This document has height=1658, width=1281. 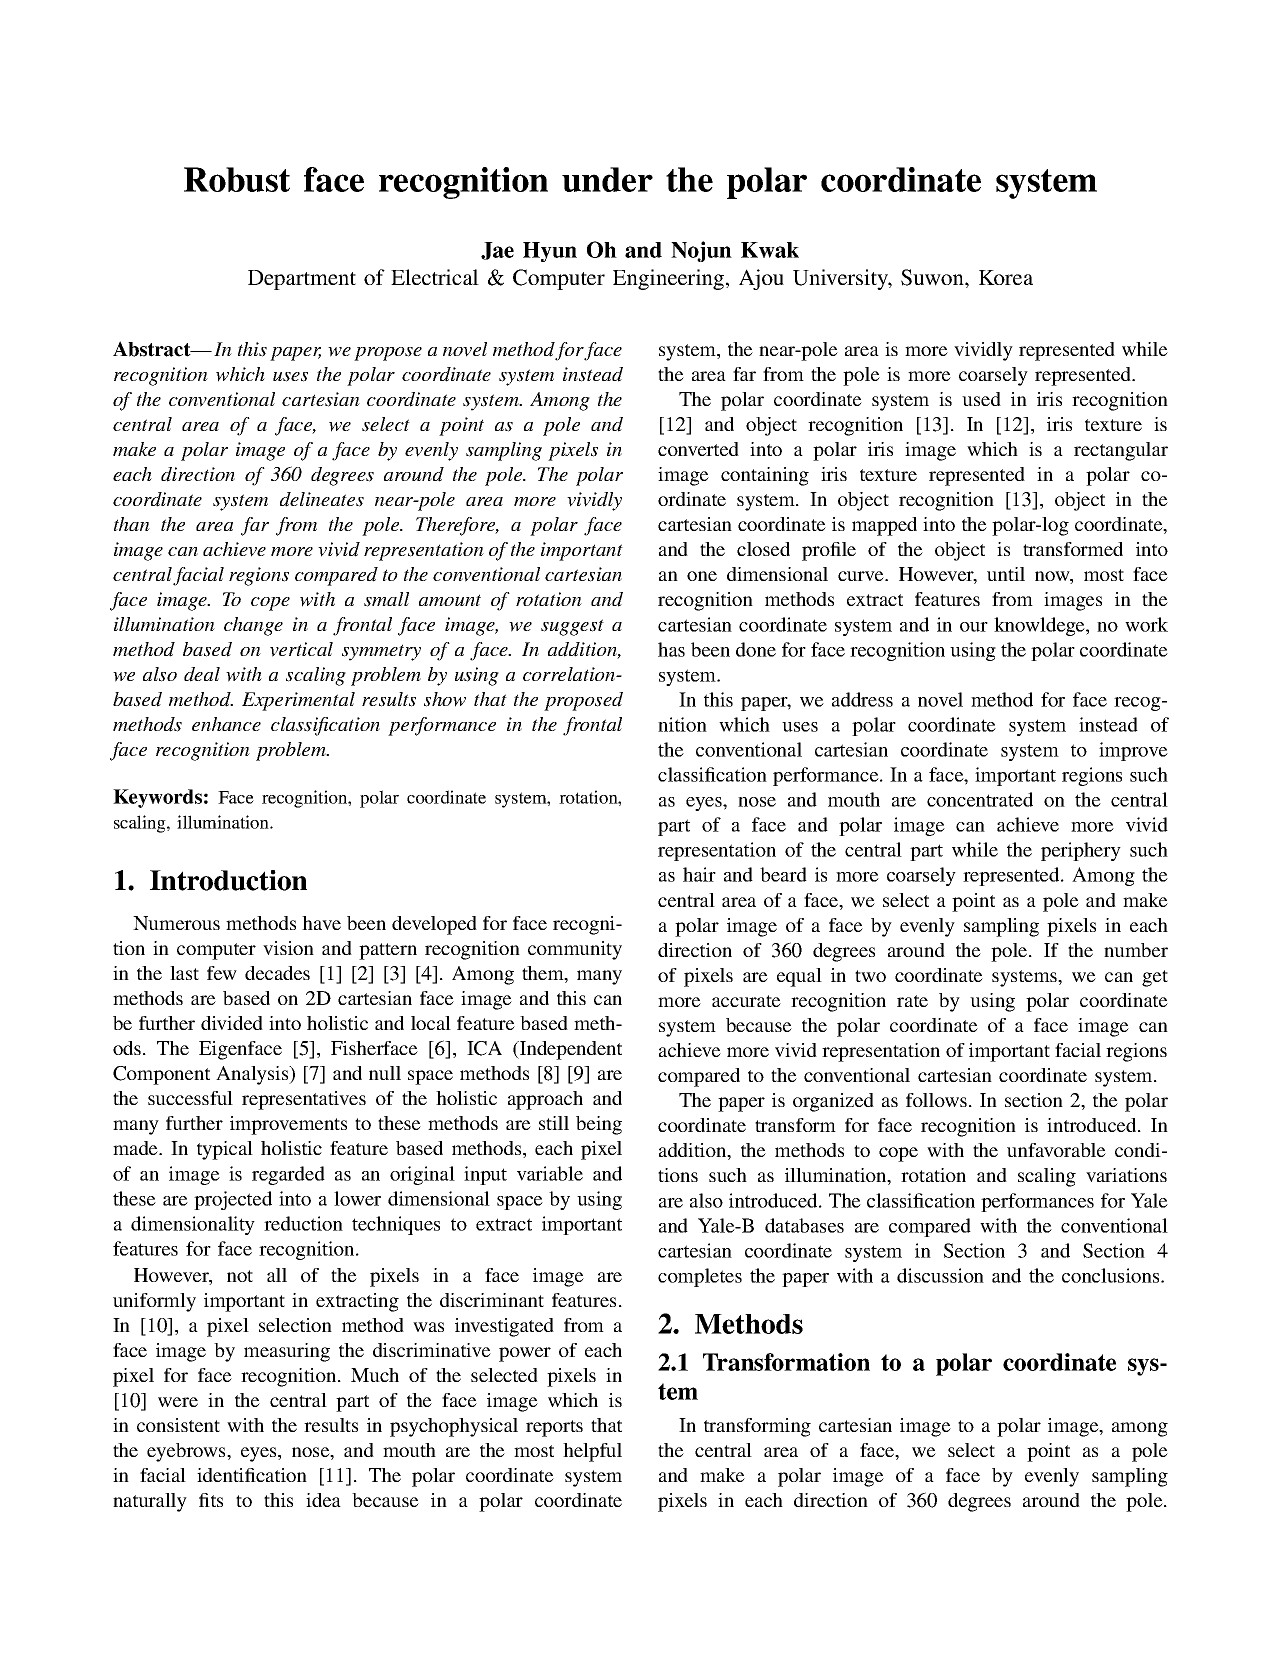 What do you see at coordinates (699, 874) in the document?
I see `hair` at bounding box center [699, 874].
